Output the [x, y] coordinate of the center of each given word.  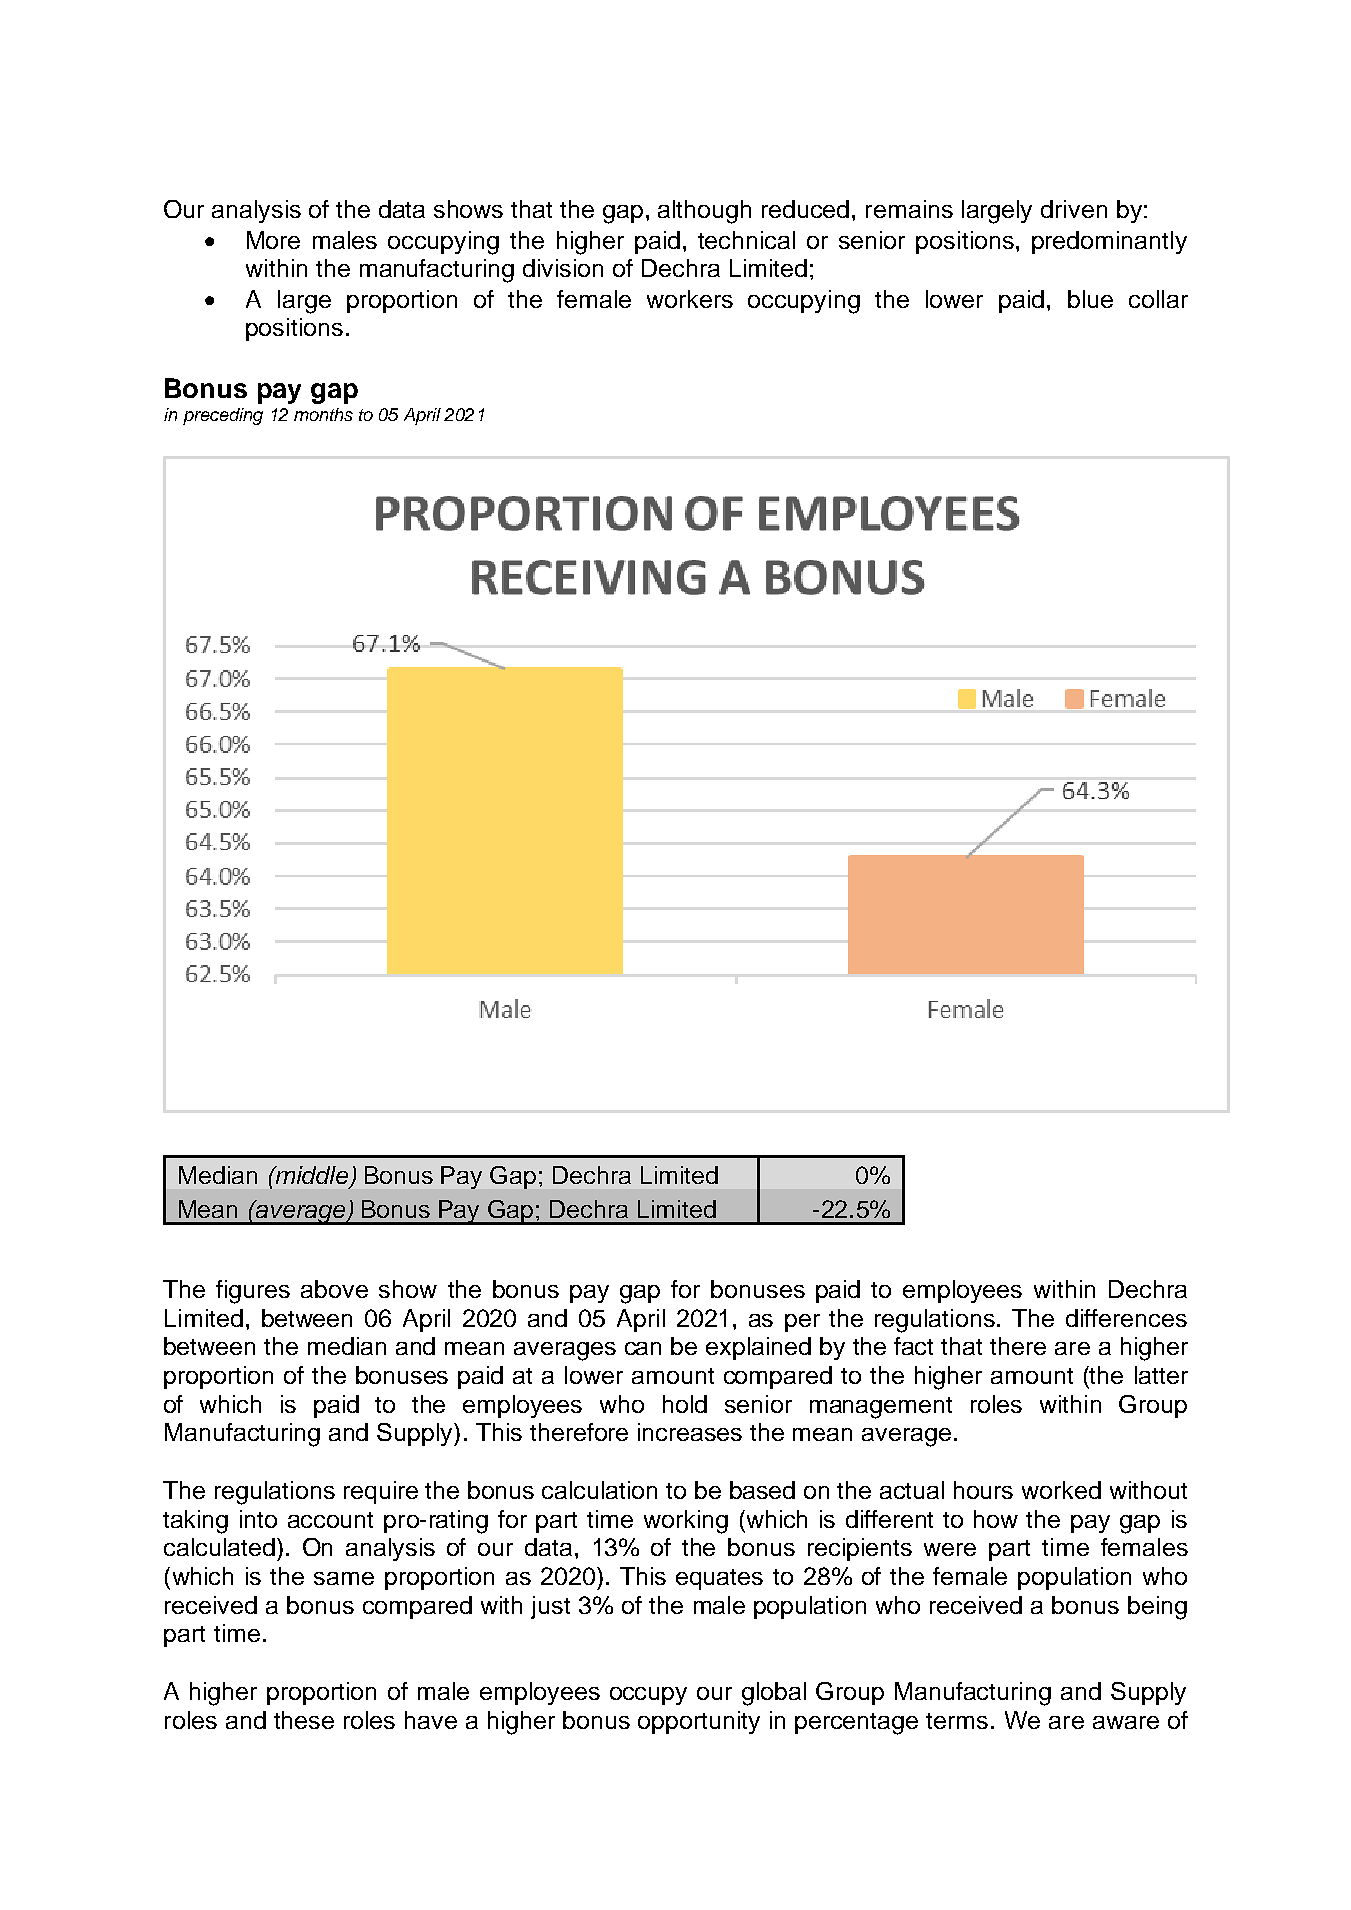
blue [1090, 299]
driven [1074, 209]
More [273, 240]
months [323, 414]
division [563, 268]
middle [312, 1176]
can [643, 1348]
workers [690, 299]
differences [1126, 1318]
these [304, 1720]
